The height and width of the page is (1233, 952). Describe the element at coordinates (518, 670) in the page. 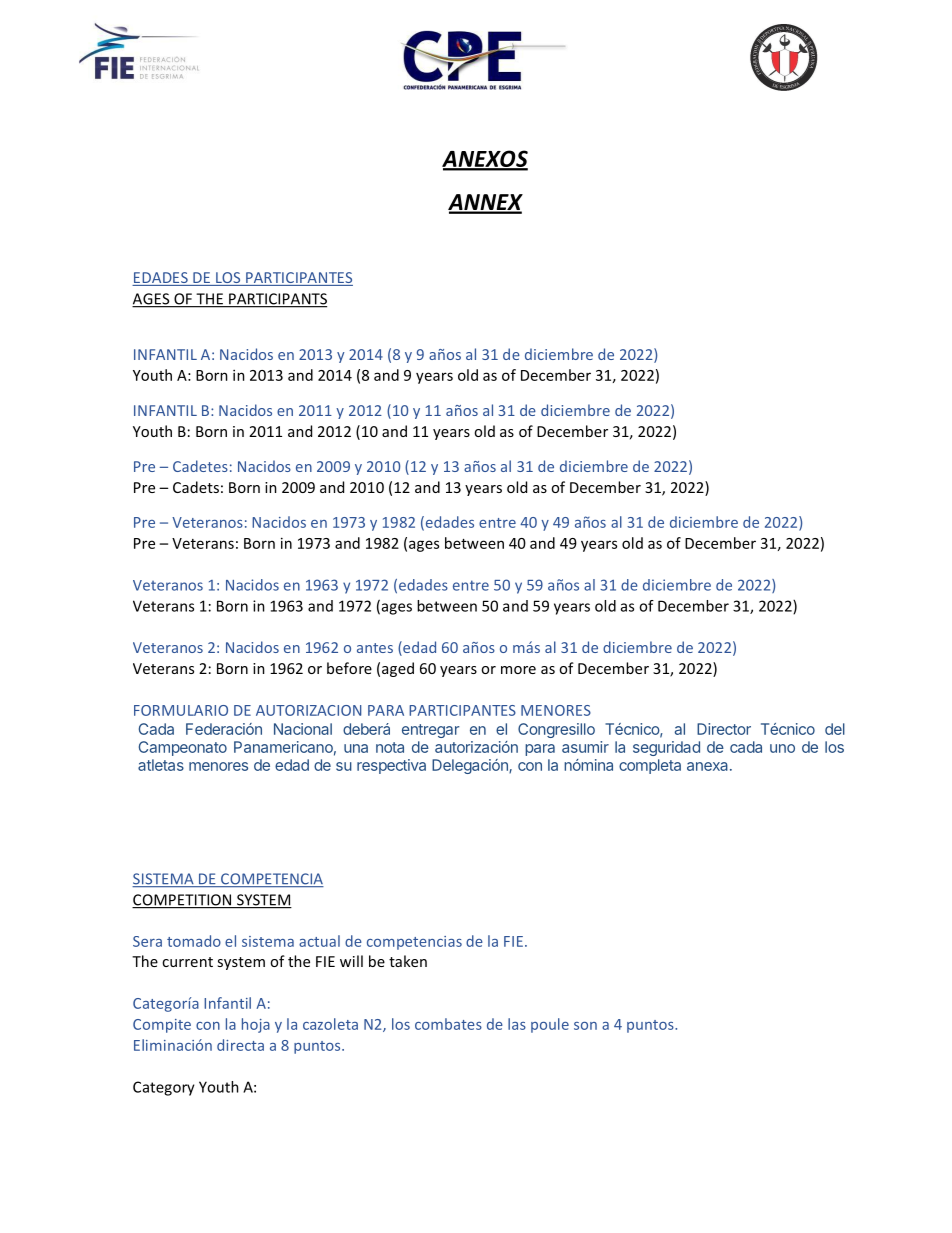

I see `more` at that location.
